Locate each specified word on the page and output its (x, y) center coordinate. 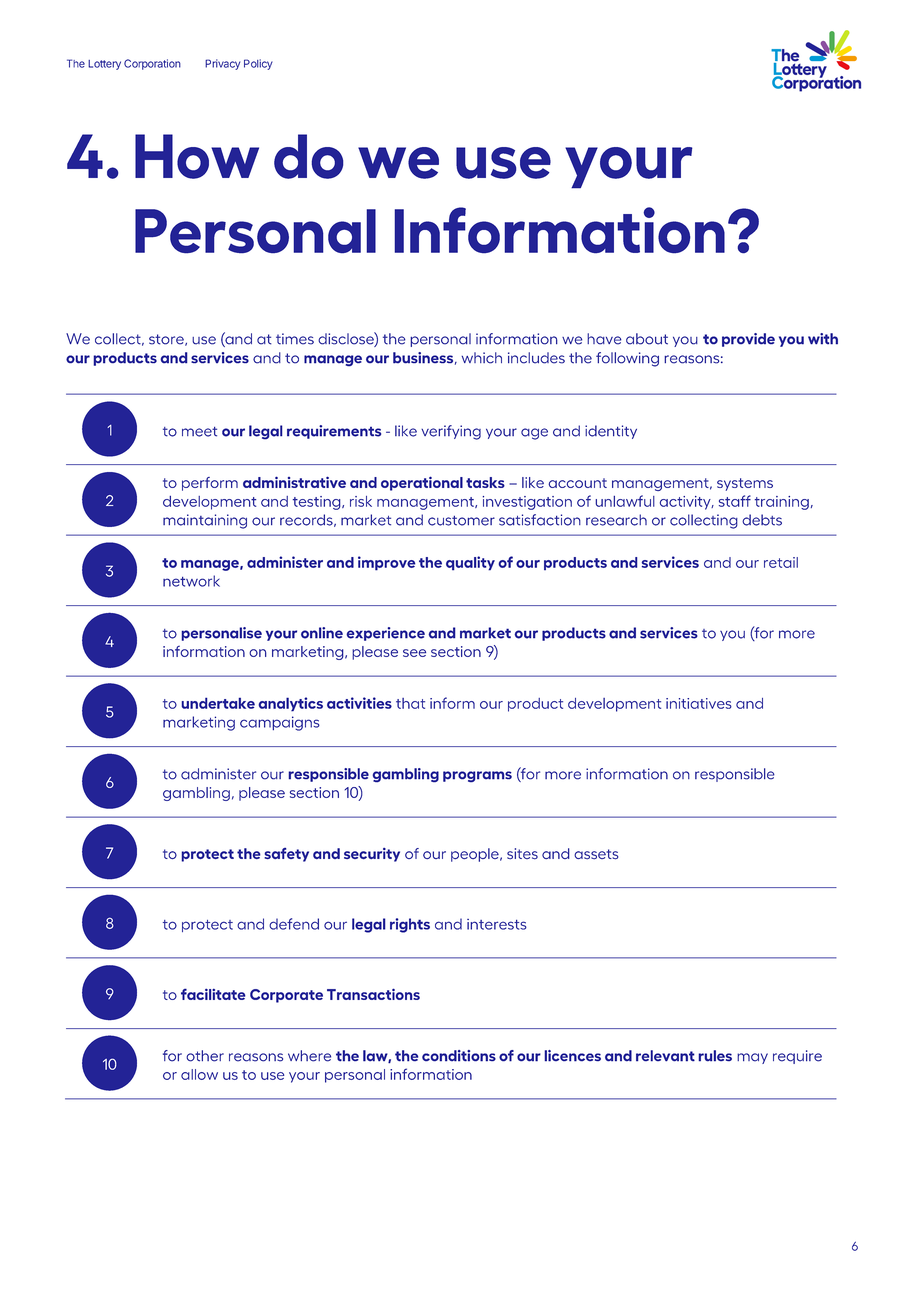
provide (748, 340)
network (191, 581)
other (205, 1056)
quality (470, 563)
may (752, 1058)
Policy (258, 64)
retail (781, 562)
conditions (459, 1056)
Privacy (222, 64)
